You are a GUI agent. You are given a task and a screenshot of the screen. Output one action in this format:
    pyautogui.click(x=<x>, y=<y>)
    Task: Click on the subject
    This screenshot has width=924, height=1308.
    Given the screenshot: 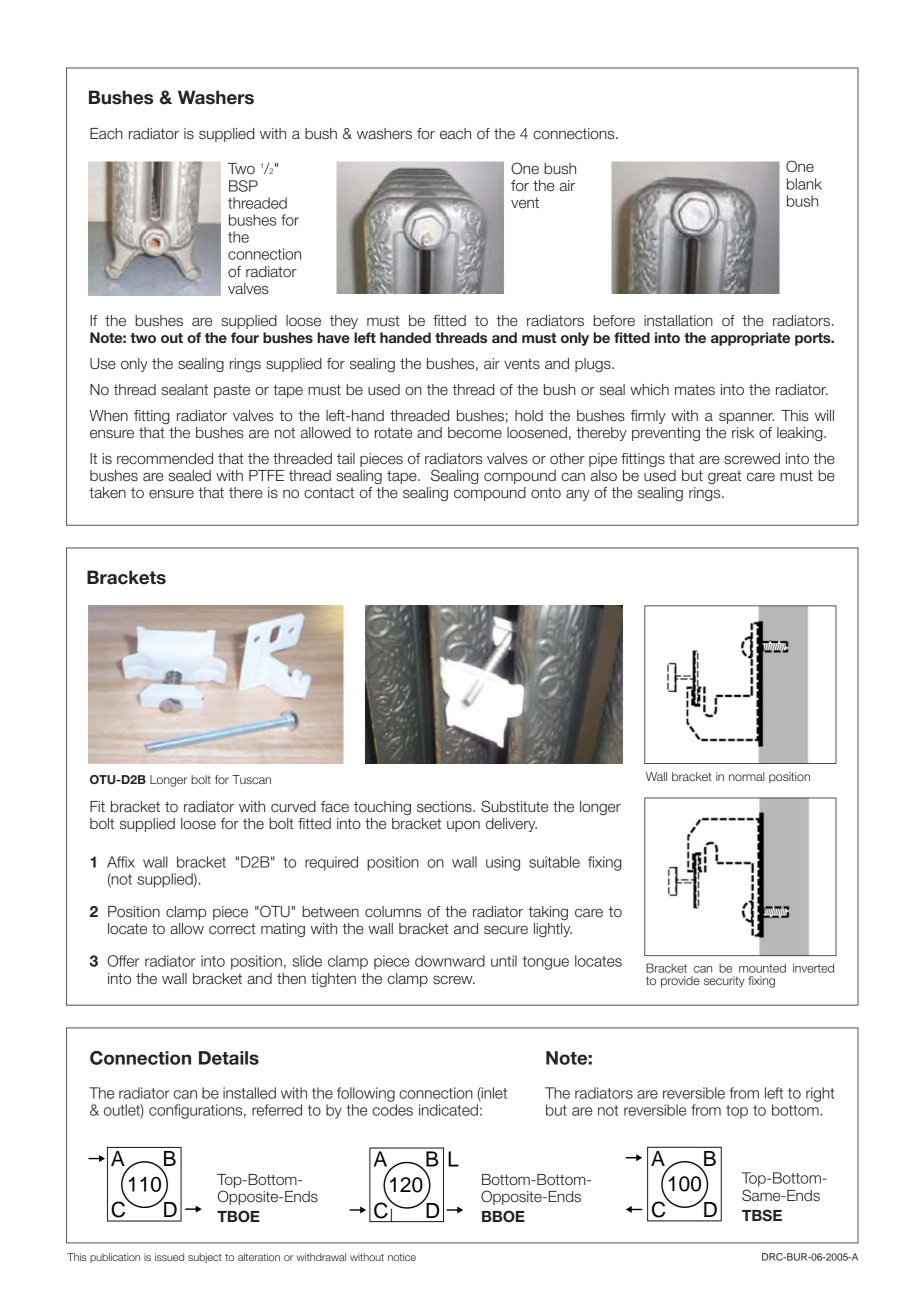 What is the action you would take?
    pyautogui.click(x=205, y=1258)
